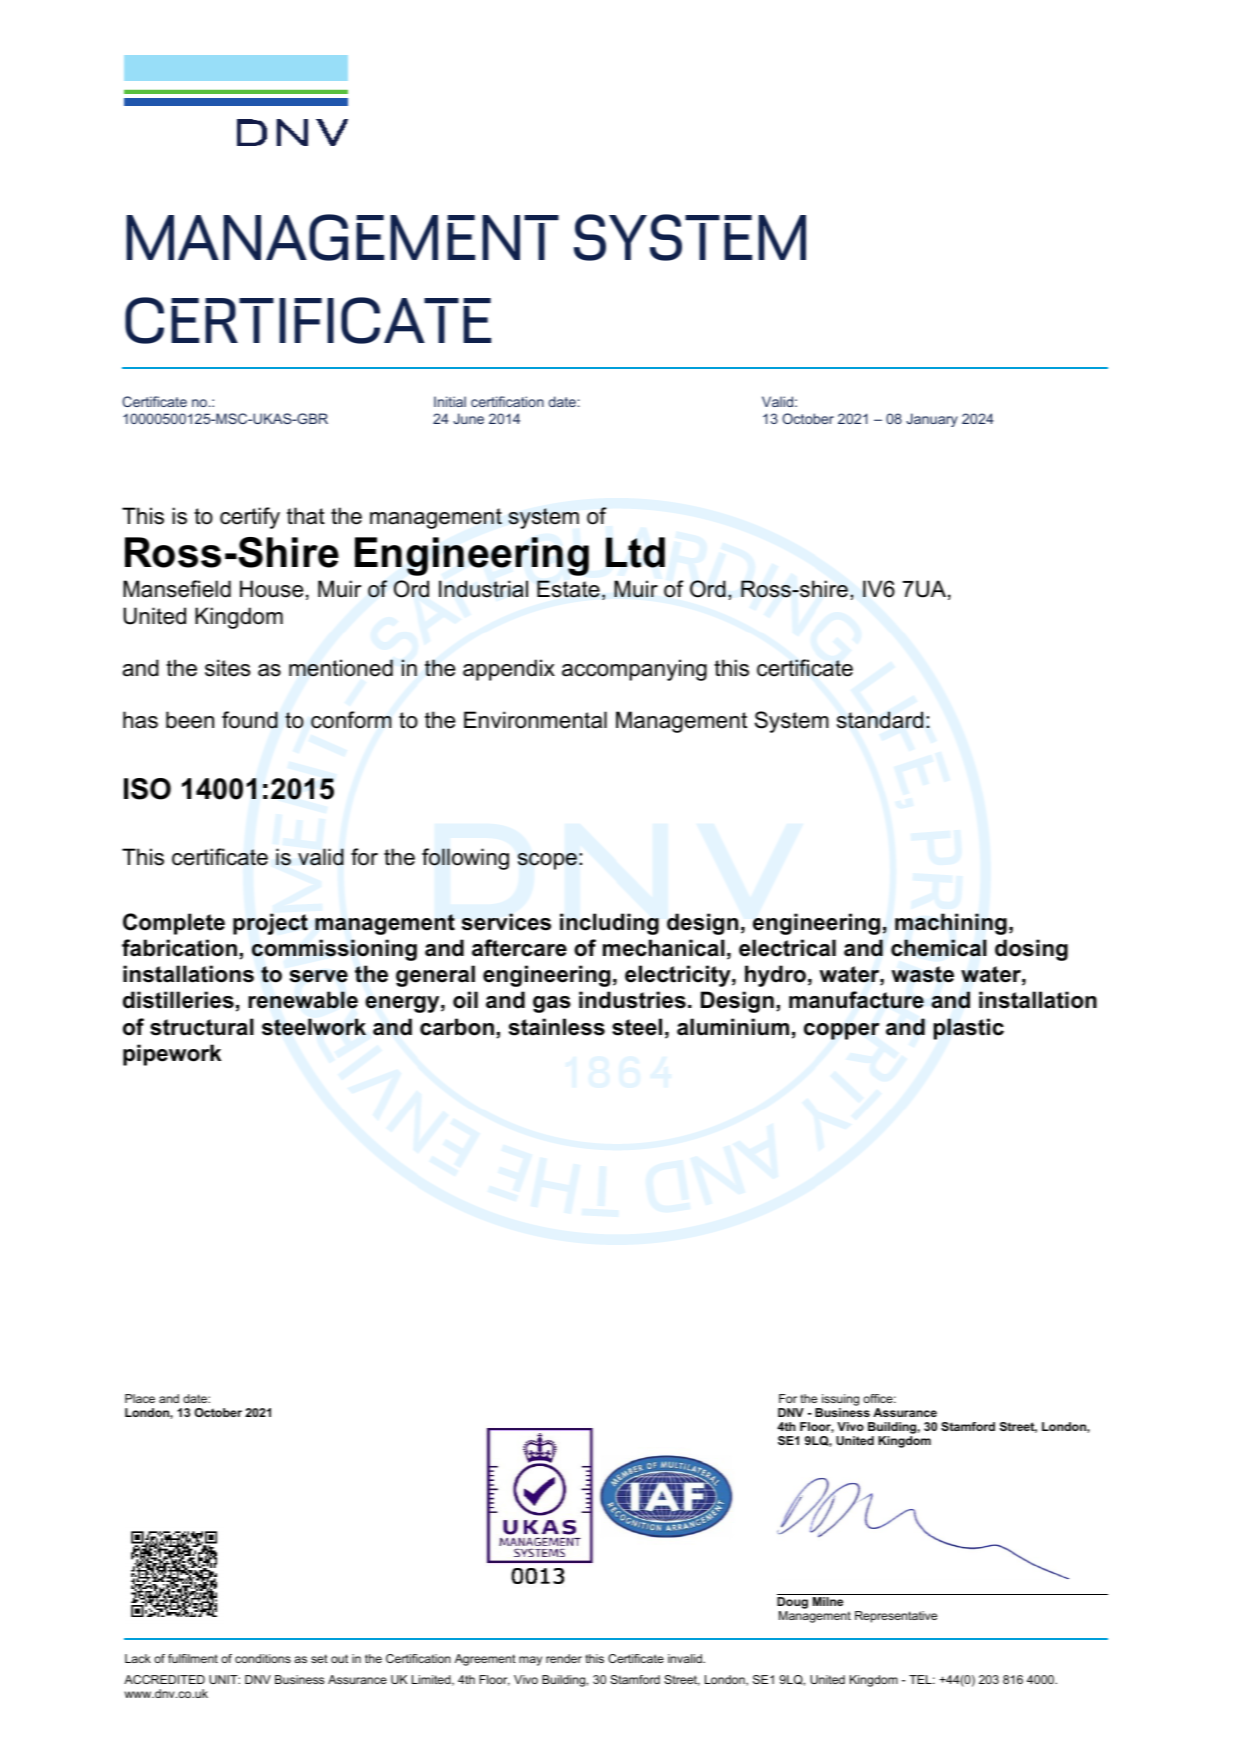 The image size is (1233, 1743). Describe the element at coordinates (840, 1400) in the screenshot. I see `issuing` at that location.
